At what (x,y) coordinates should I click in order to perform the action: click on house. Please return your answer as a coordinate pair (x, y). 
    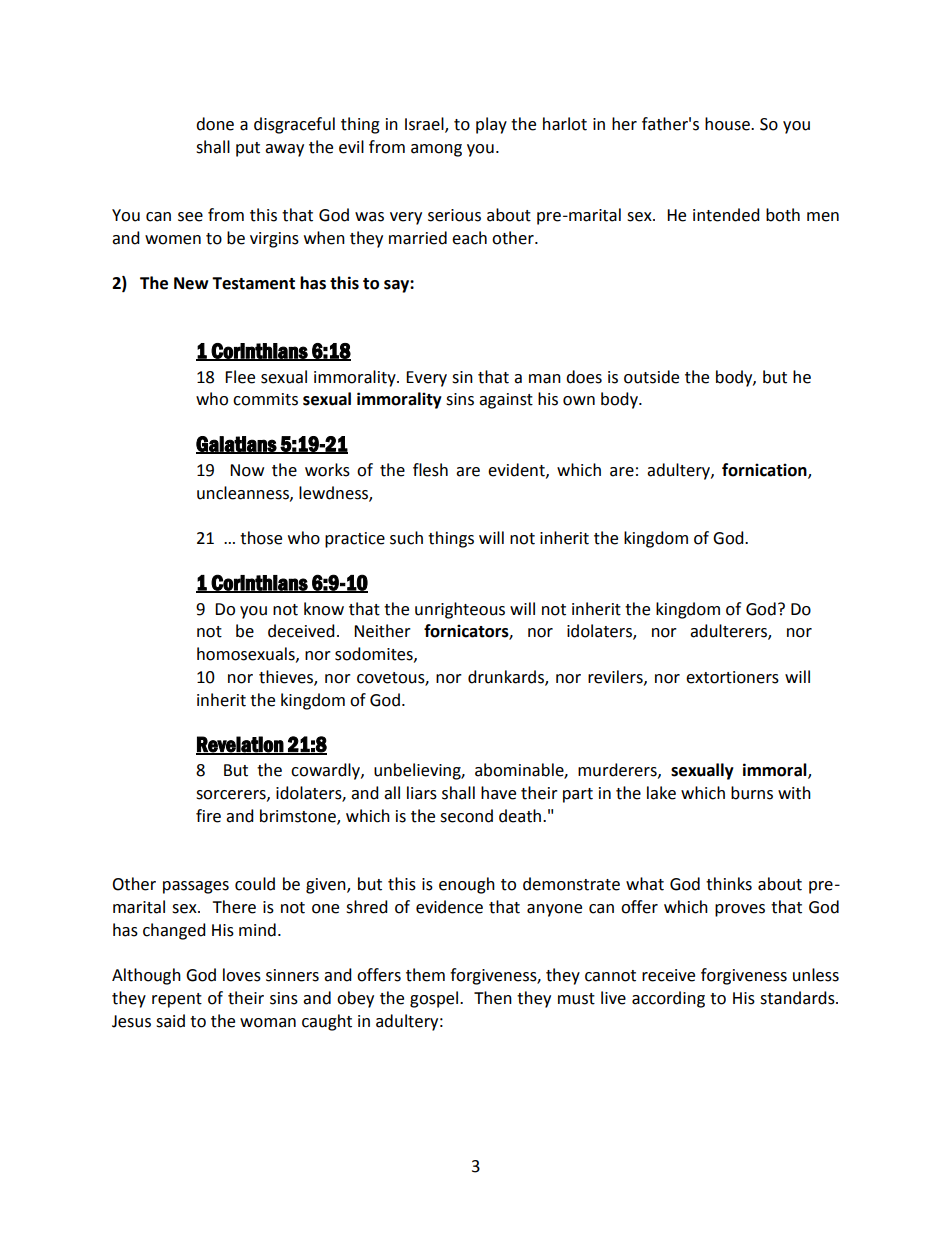
    Looking at the image, I should click on (728, 124).
